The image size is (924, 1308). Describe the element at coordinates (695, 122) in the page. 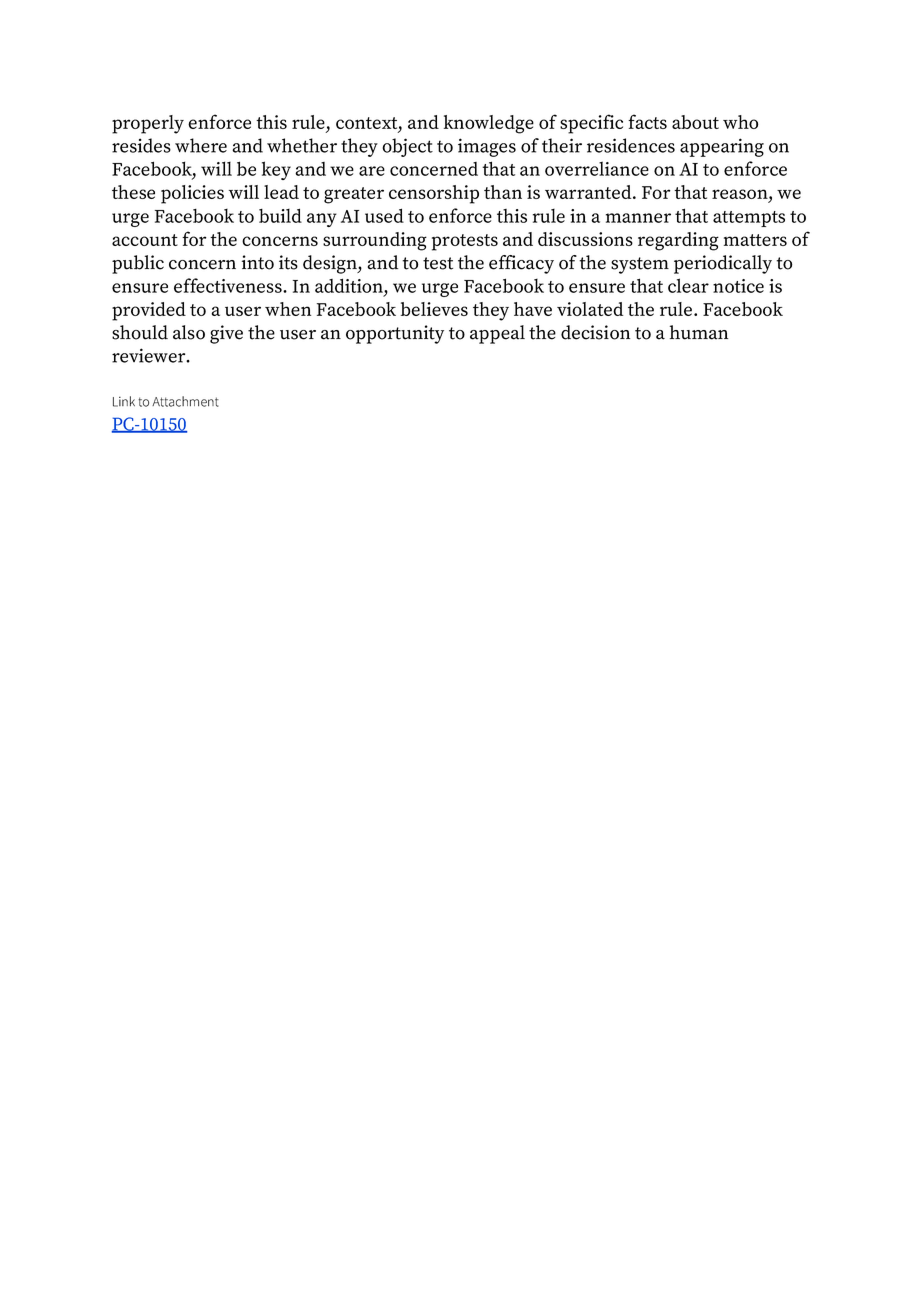

I see `about` at that location.
